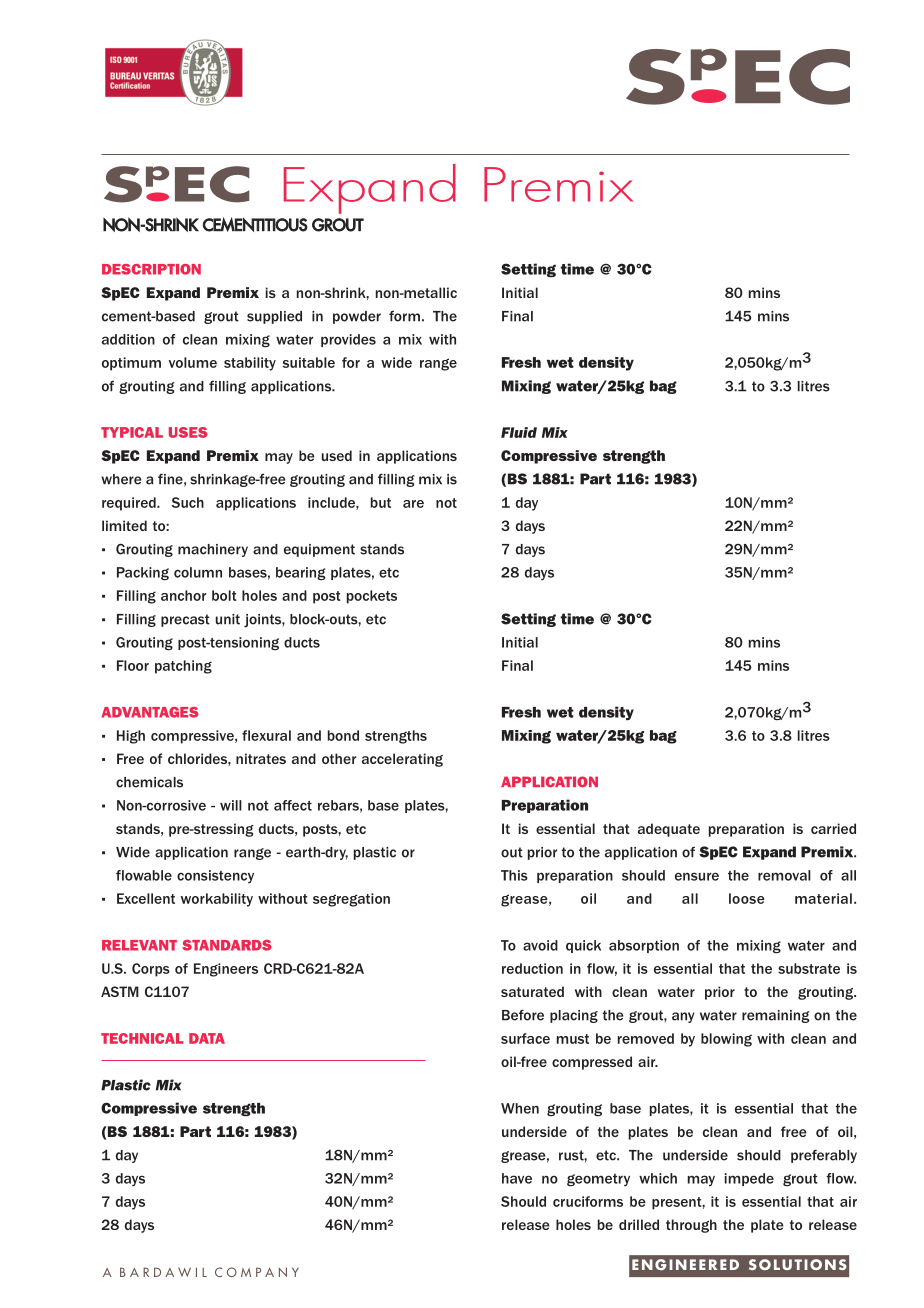 The width and height of the screenshot is (924, 1308). What do you see at coordinates (217, 900) in the screenshot?
I see `workability` at bounding box center [217, 900].
